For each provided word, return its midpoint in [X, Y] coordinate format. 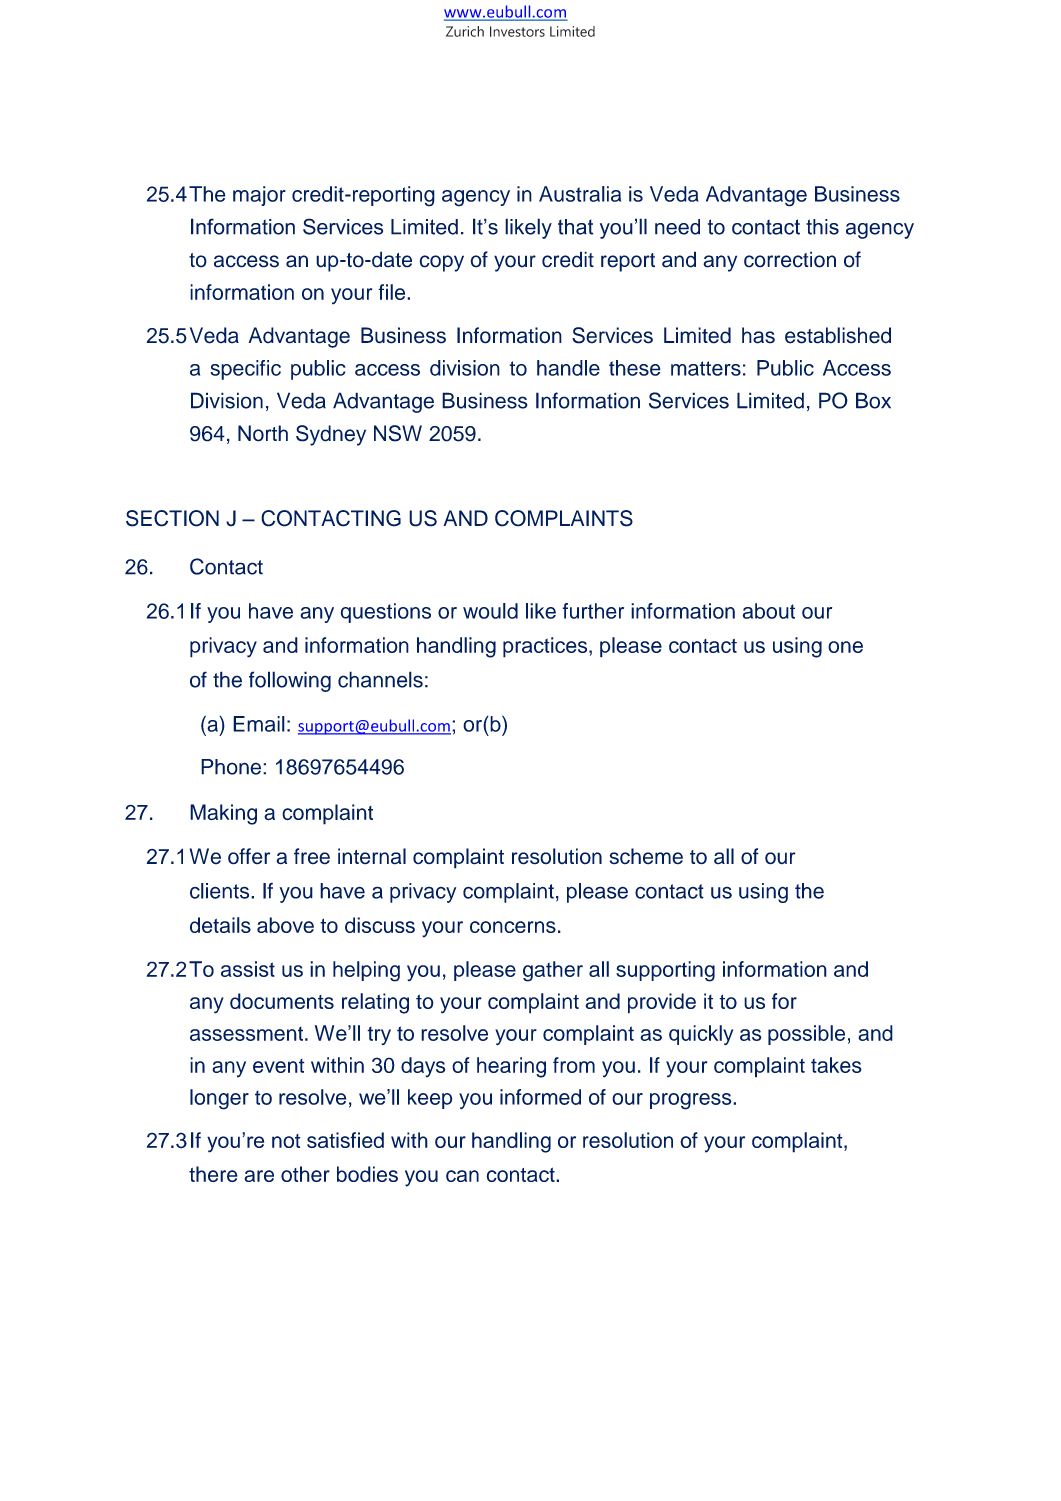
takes [836, 1065]
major [259, 196]
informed [540, 1097]
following [290, 681]
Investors [517, 31]
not [286, 1141]
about [769, 611]
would [490, 611]
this [822, 227]
